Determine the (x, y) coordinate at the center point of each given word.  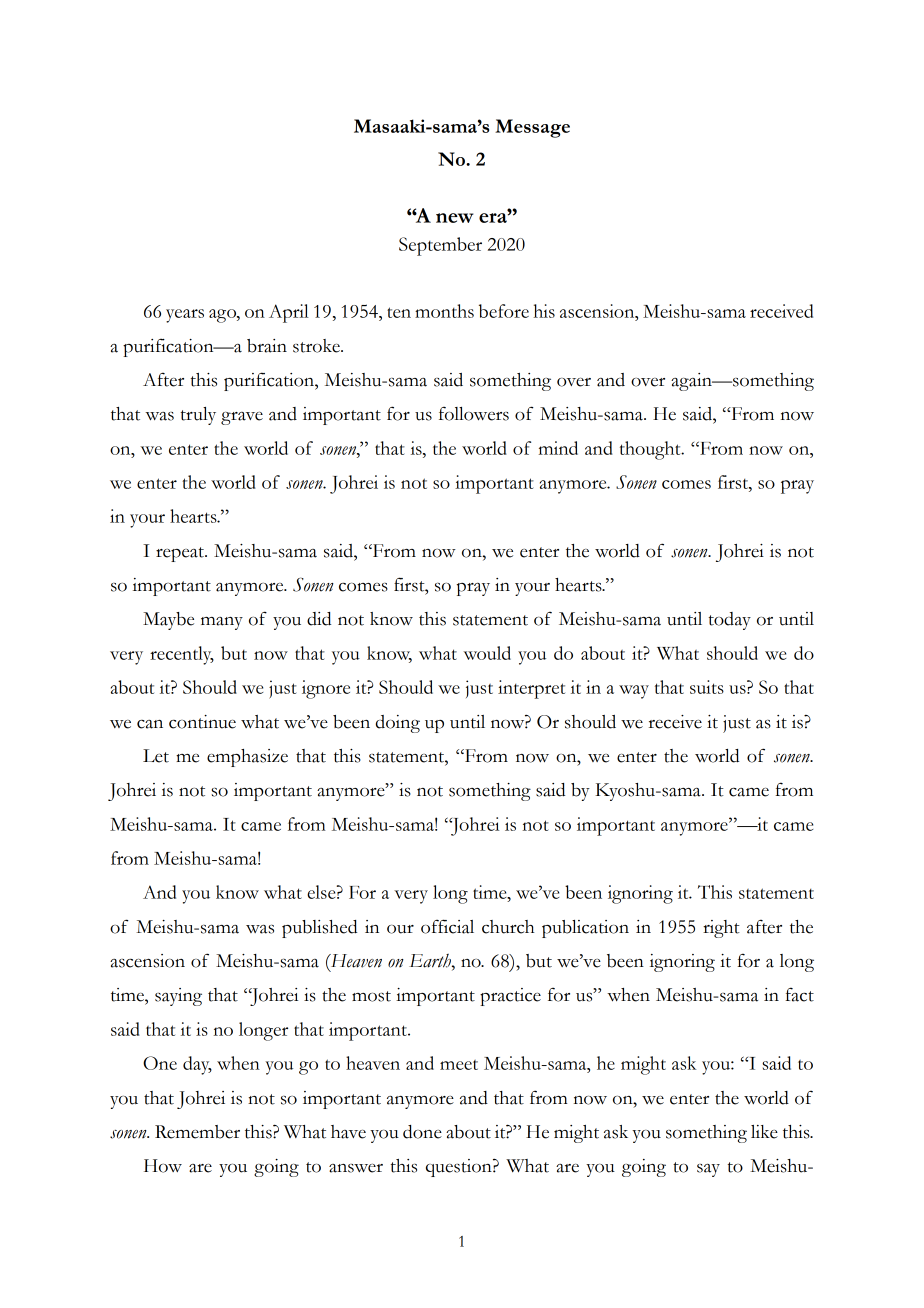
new (455, 218)
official (447, 926)
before (504, 311)
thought (651, 450)
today (730, 621)
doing (398, 724)
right (721, 929)
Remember (197, 1132)
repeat (181, 554)
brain (267, 346)
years (185, 316)
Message (532, 128)
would (487, 653)
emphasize (247, 758)
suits (707, 687)
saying (178, 997)
